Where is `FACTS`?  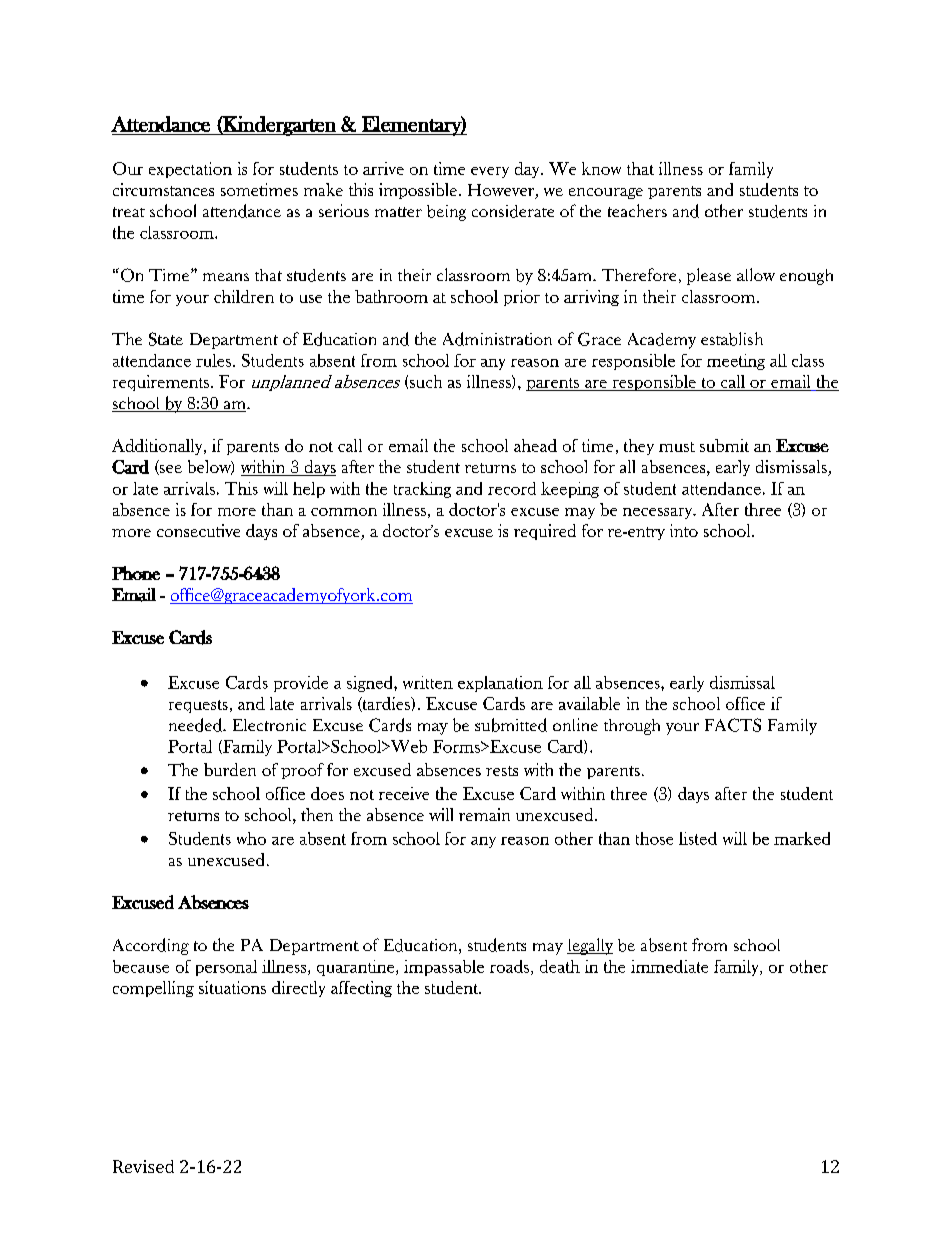 FACTS is located at coordinates (733, 725).
